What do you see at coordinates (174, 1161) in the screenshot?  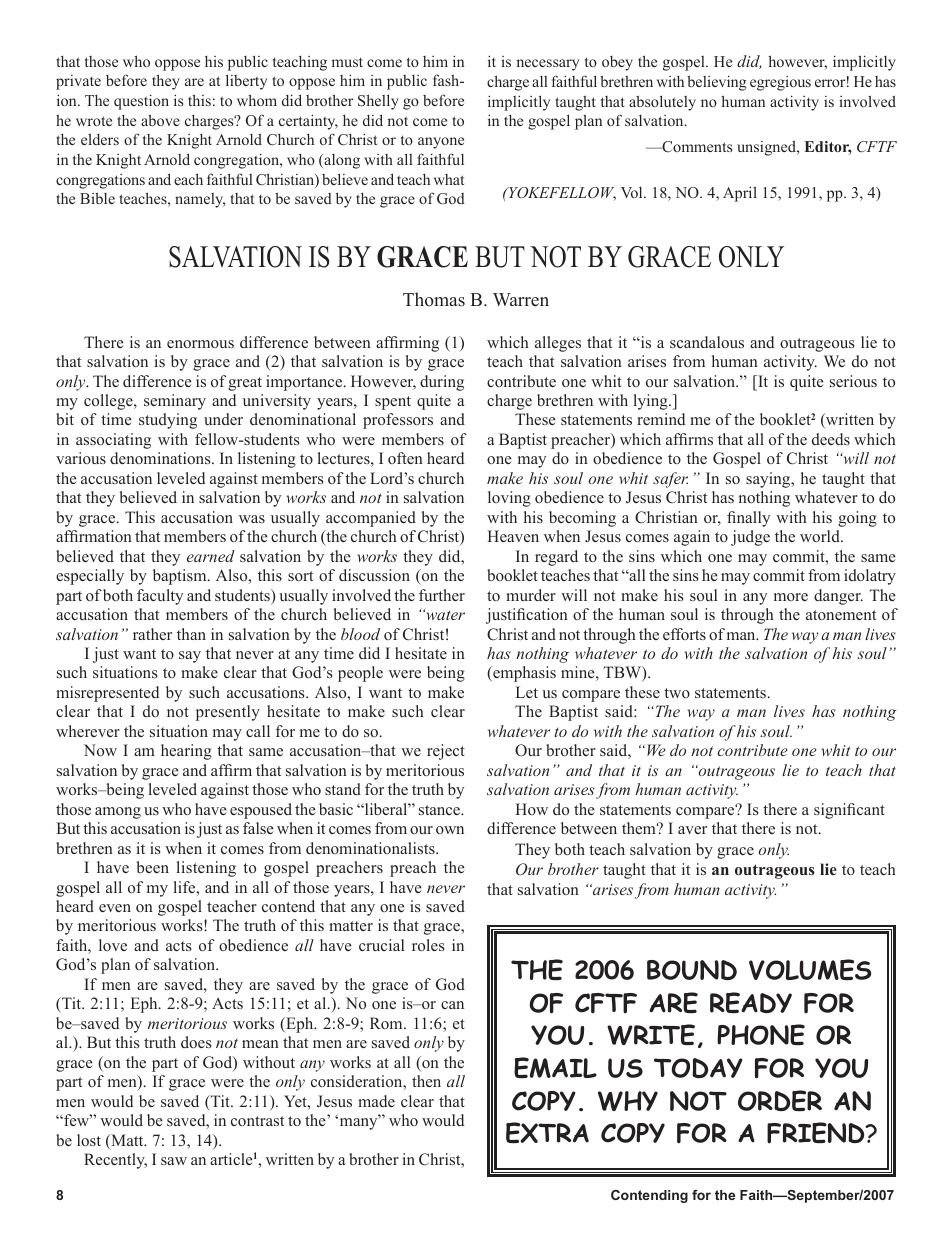 I see `saw` at bounding box center [174, 1161].
